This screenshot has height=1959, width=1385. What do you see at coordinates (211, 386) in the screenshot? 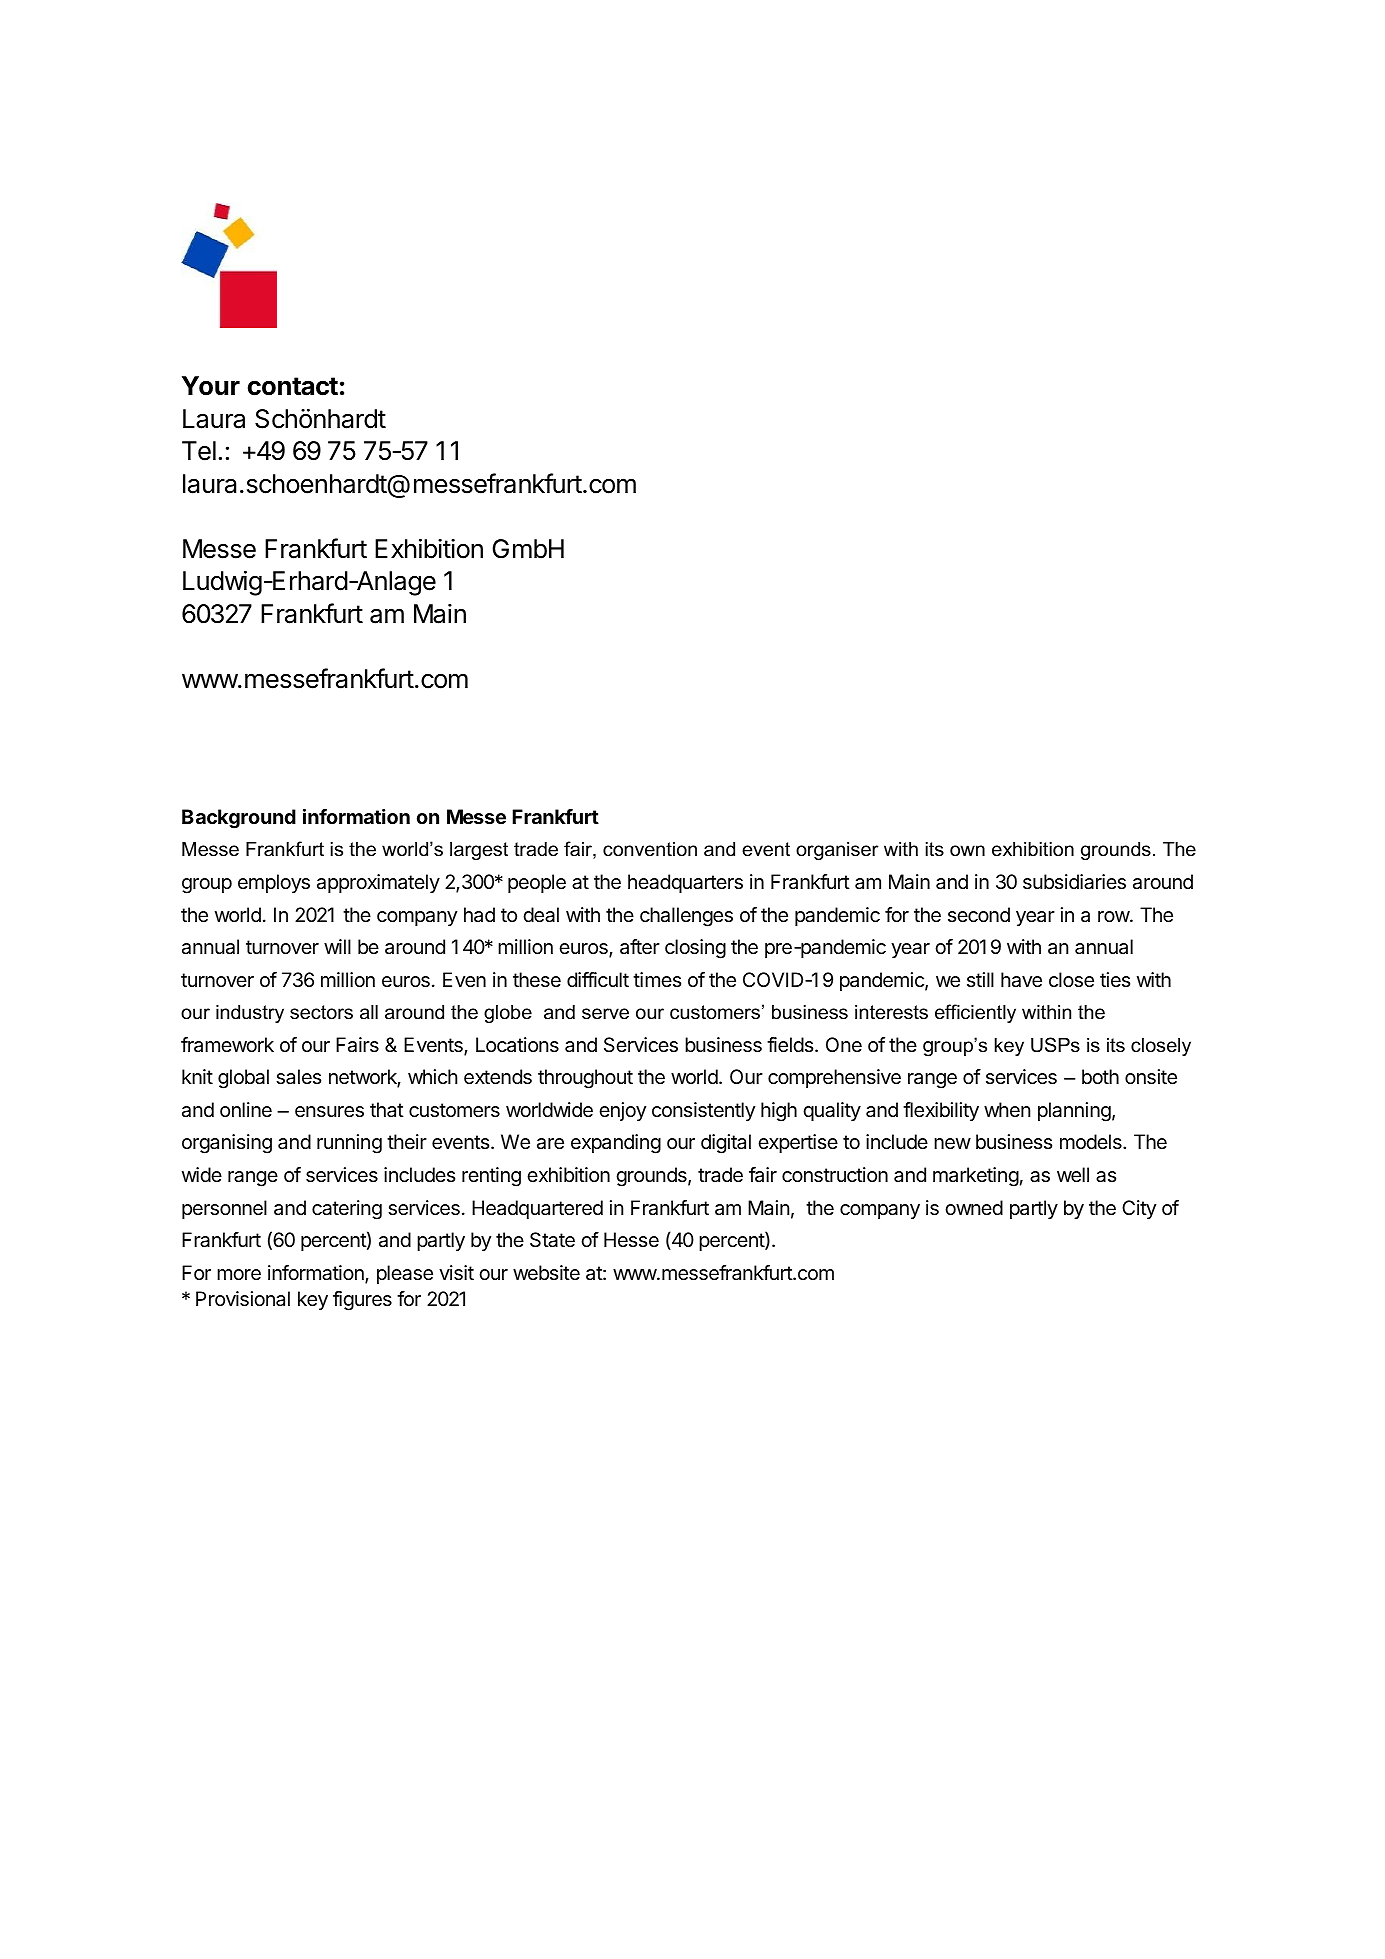
I see `Your` at bounding box center [211, 386].
